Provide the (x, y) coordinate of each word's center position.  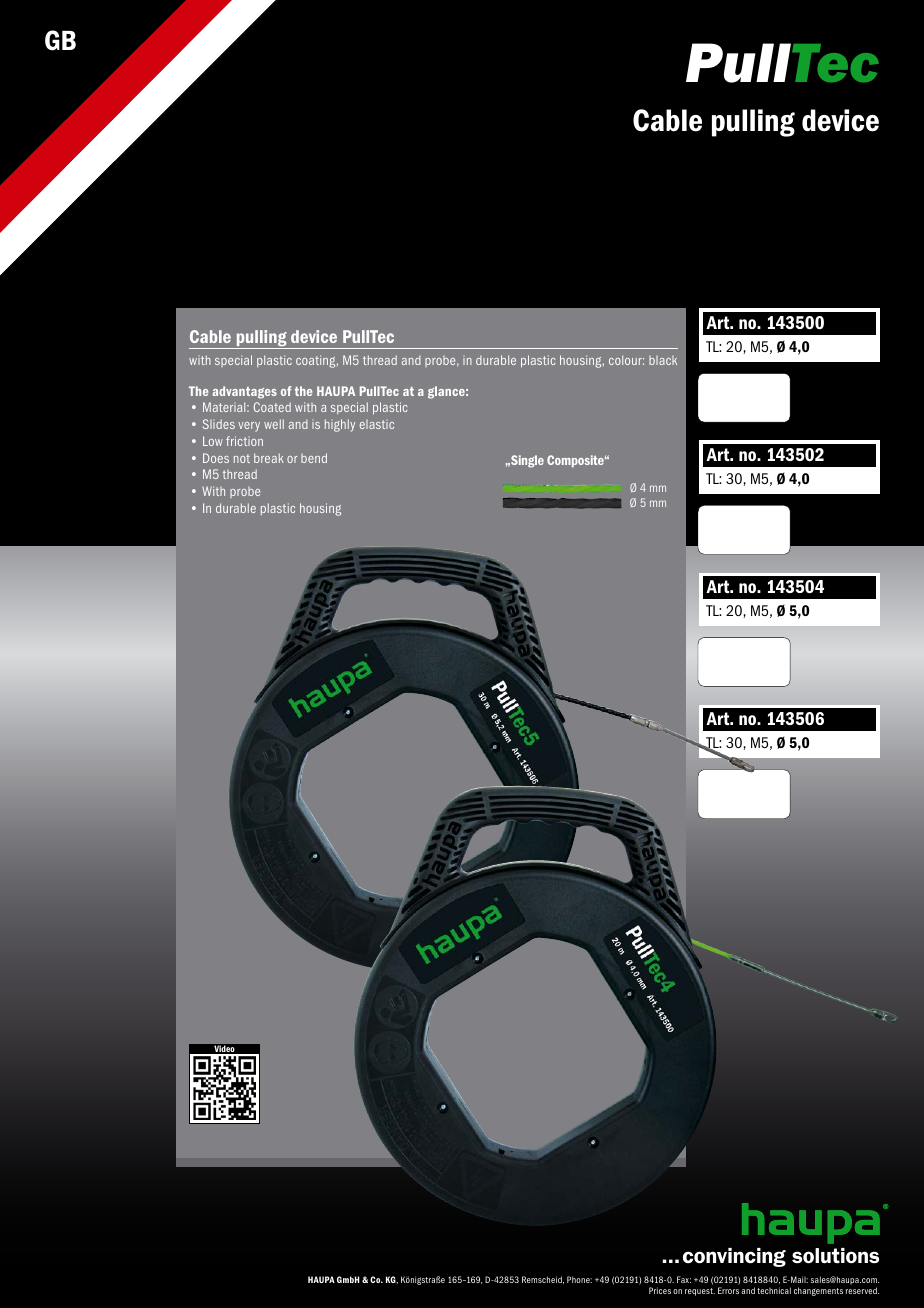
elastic (377, 424)
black (663, 360)
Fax (684, 1279)
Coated (272, 407)
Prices (660, 1290)
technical (774, 1290)
